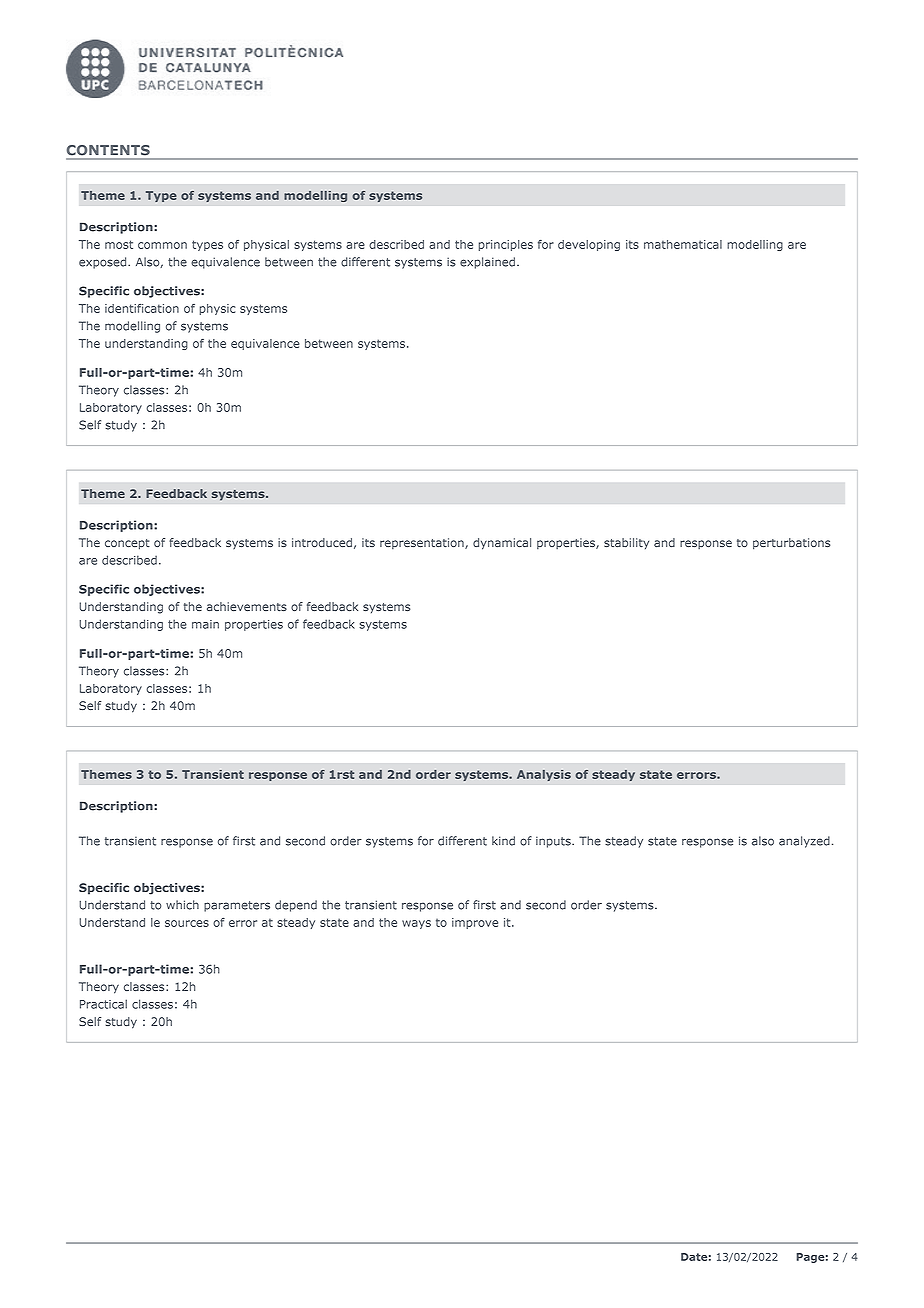 The width and height of the page is (924, 1308). I want to click on explained, so click(487, 263).
